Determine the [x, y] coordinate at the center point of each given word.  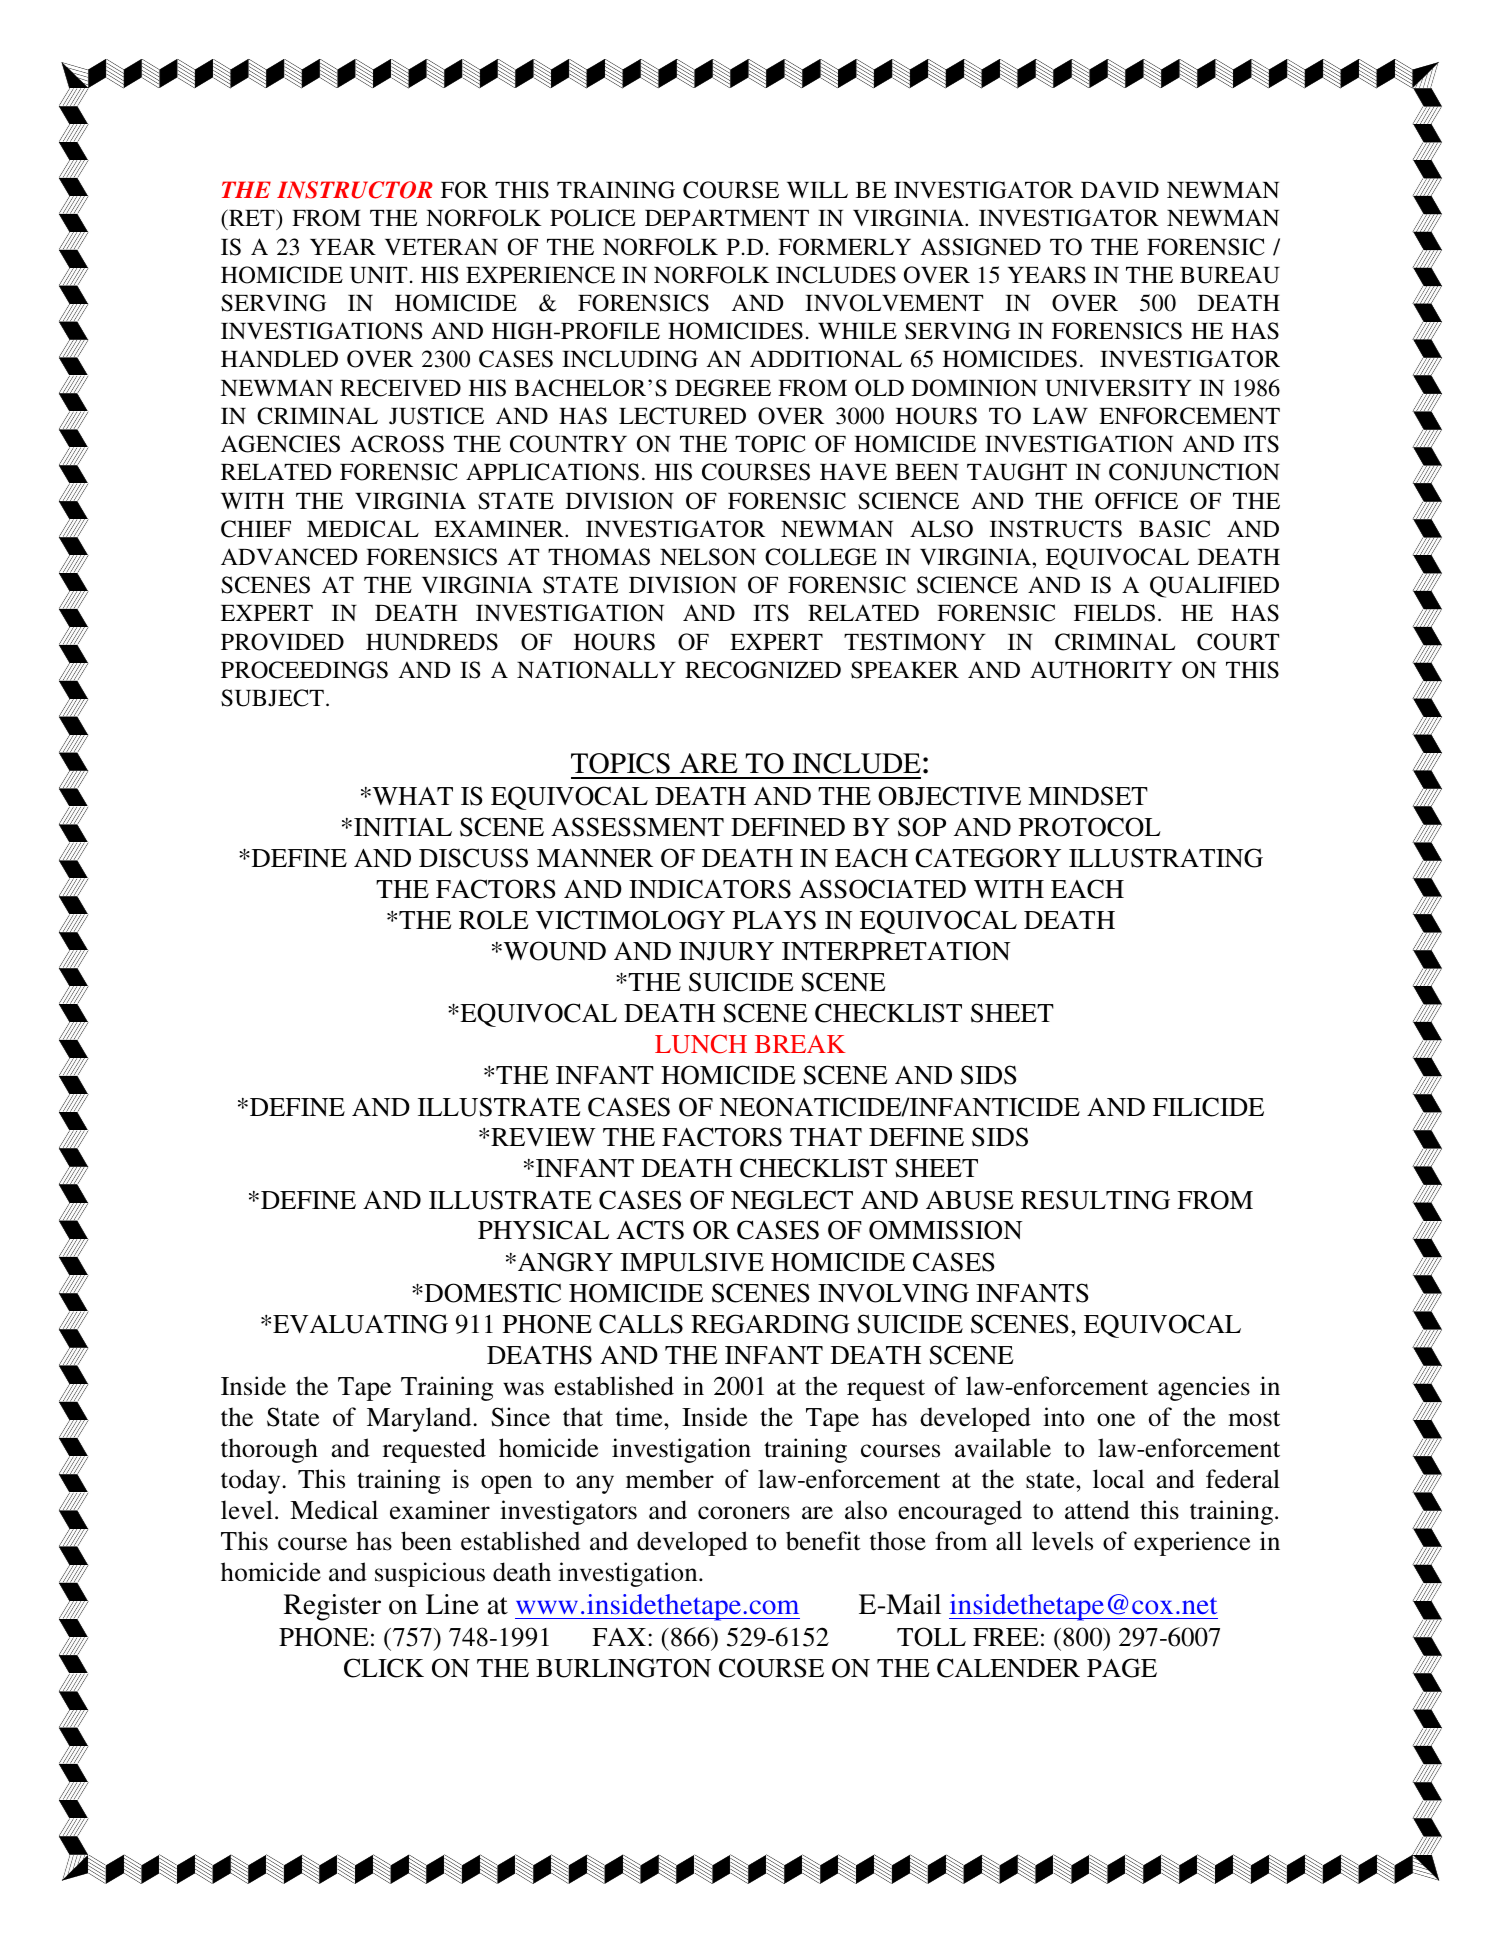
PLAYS [774, 920]
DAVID [1120, 189]
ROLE [493, 920]
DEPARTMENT [727, 217]
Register [332, 1607]
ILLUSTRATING [1166, 858]
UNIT [378, 275]
